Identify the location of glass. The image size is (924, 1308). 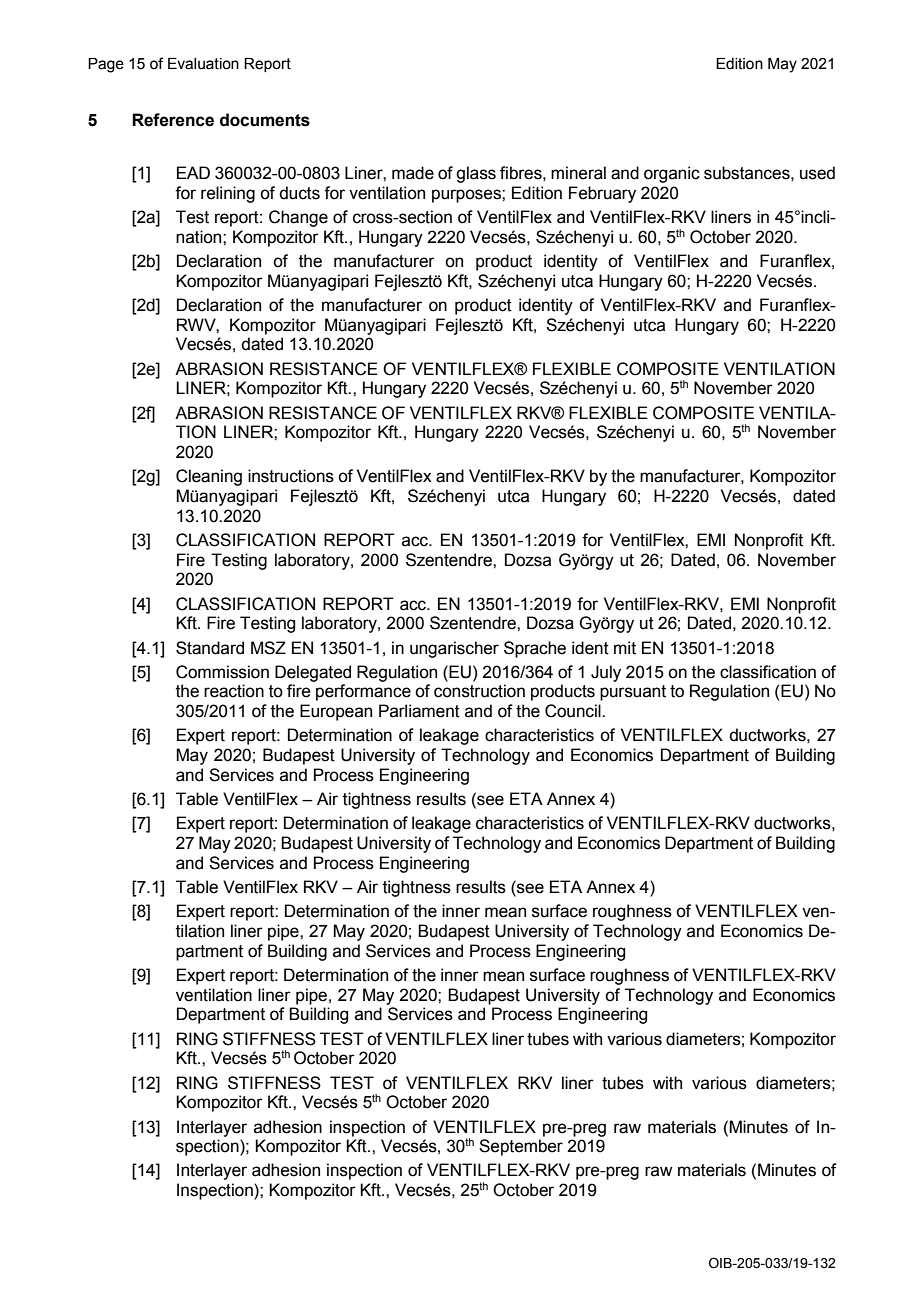
(476, 174).
